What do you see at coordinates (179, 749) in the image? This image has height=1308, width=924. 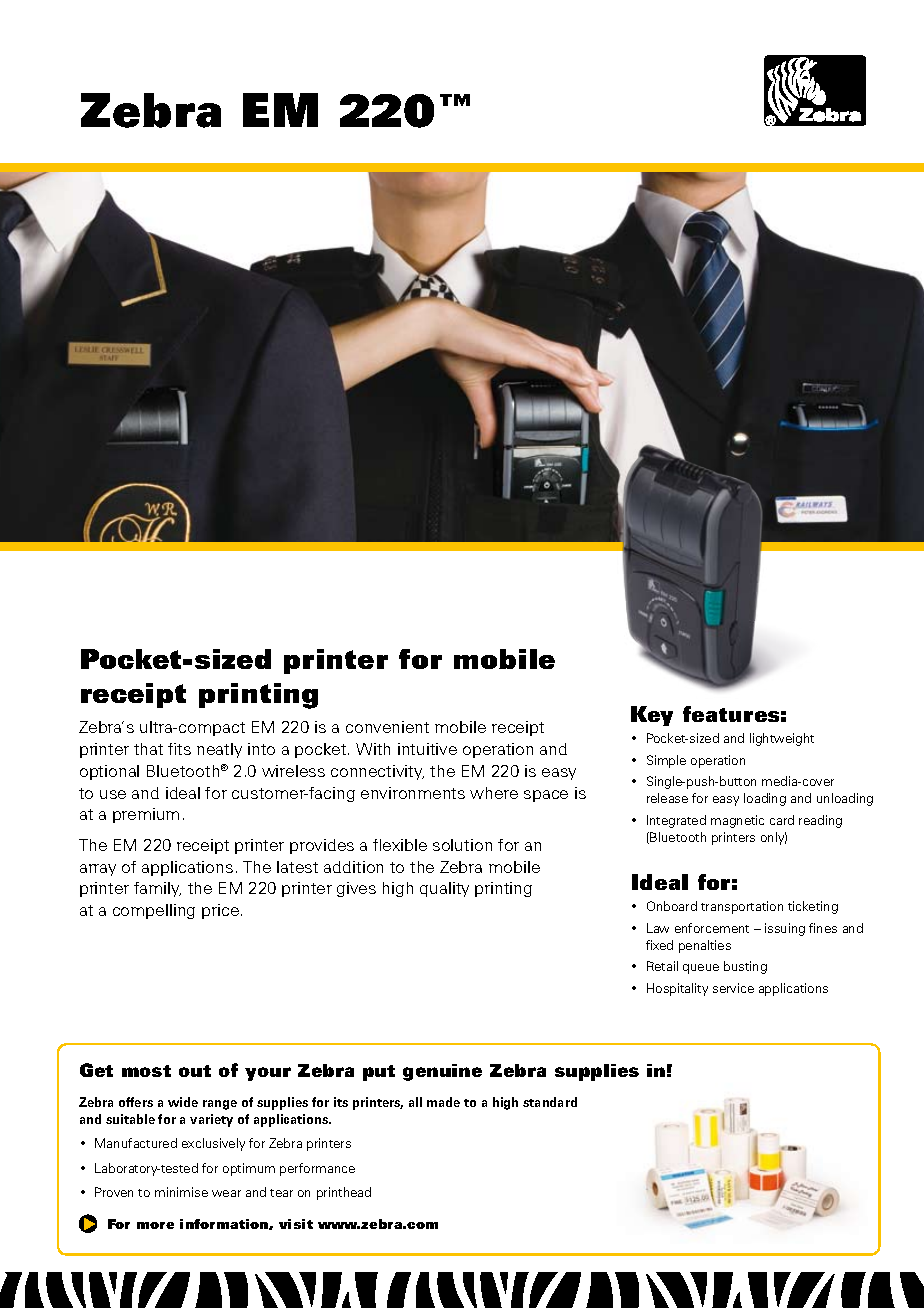 I see `fits` at bounding box center [179, 749].
